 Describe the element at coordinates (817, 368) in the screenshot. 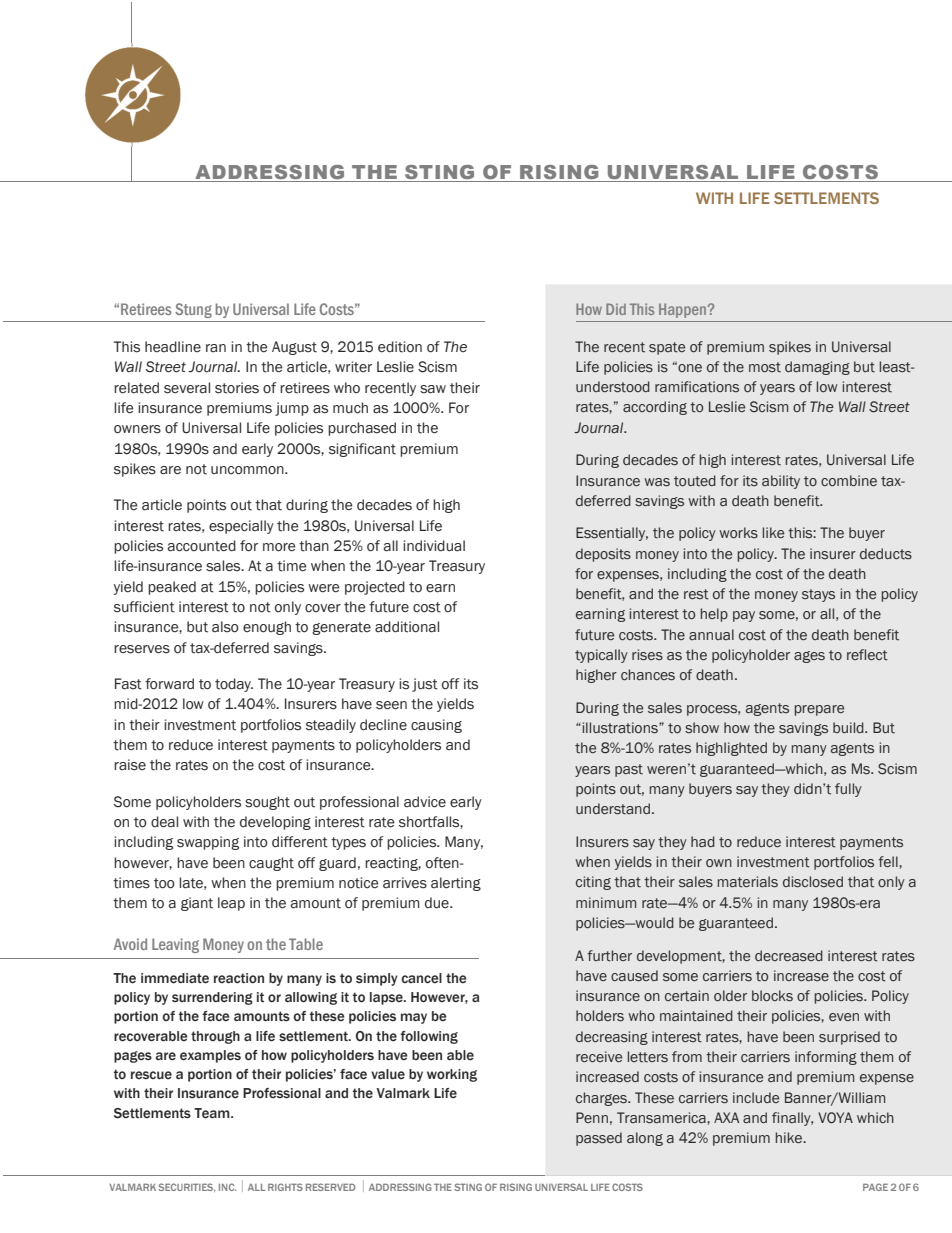

I see `damaging` at that location.
